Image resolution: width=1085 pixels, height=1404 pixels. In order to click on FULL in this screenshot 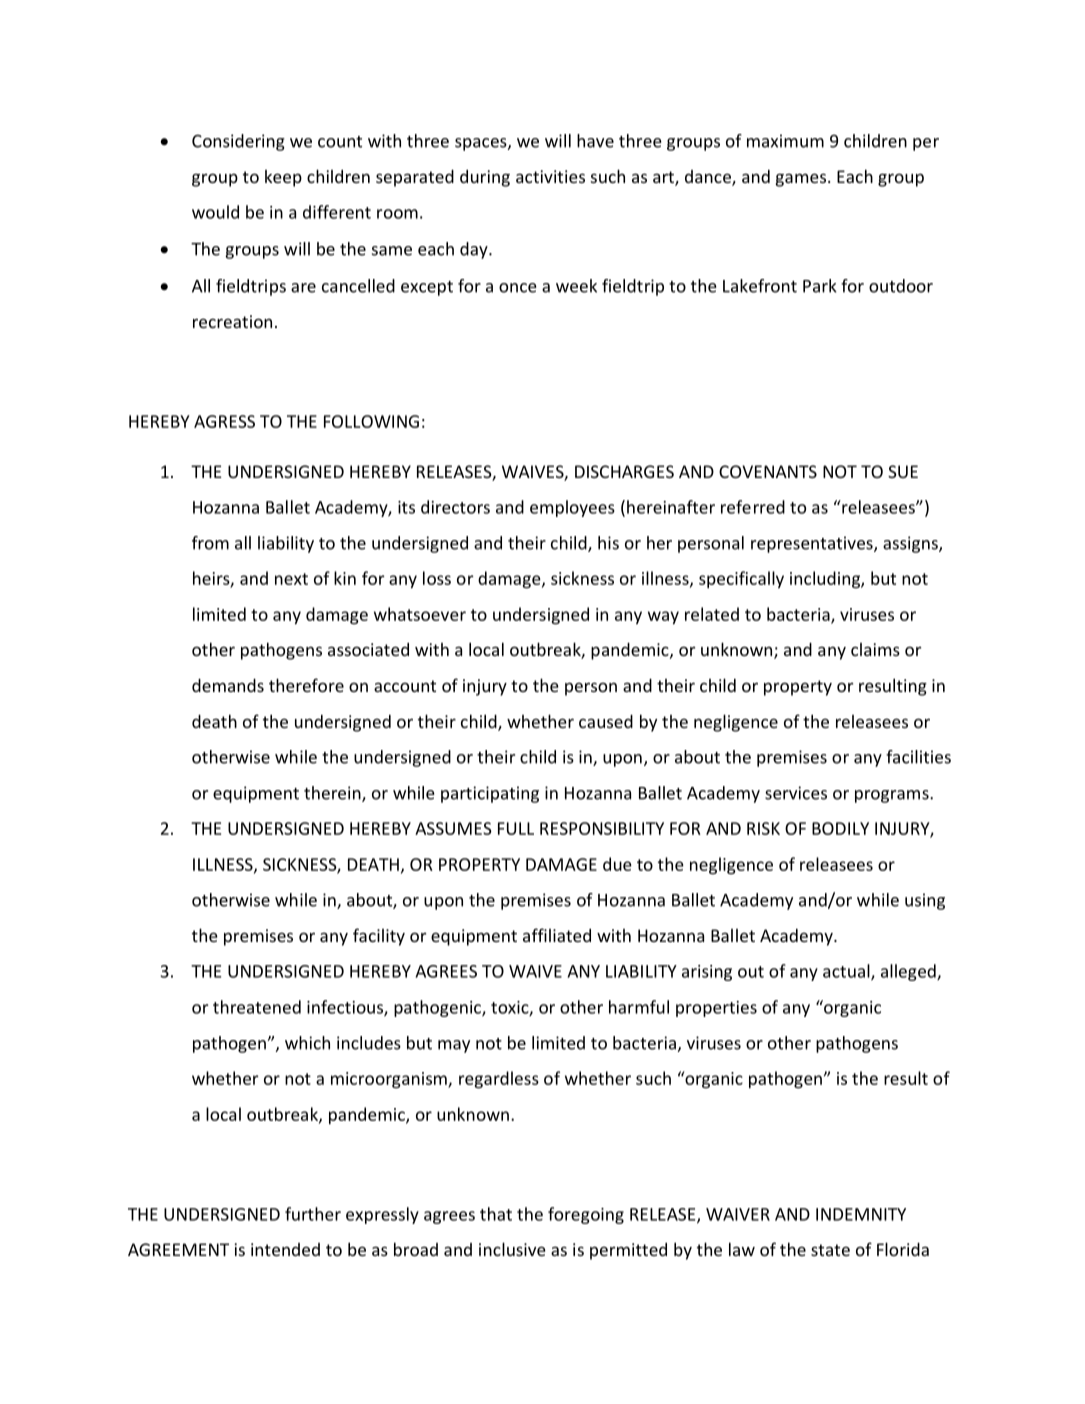, I will do `click(516, 828)`.
